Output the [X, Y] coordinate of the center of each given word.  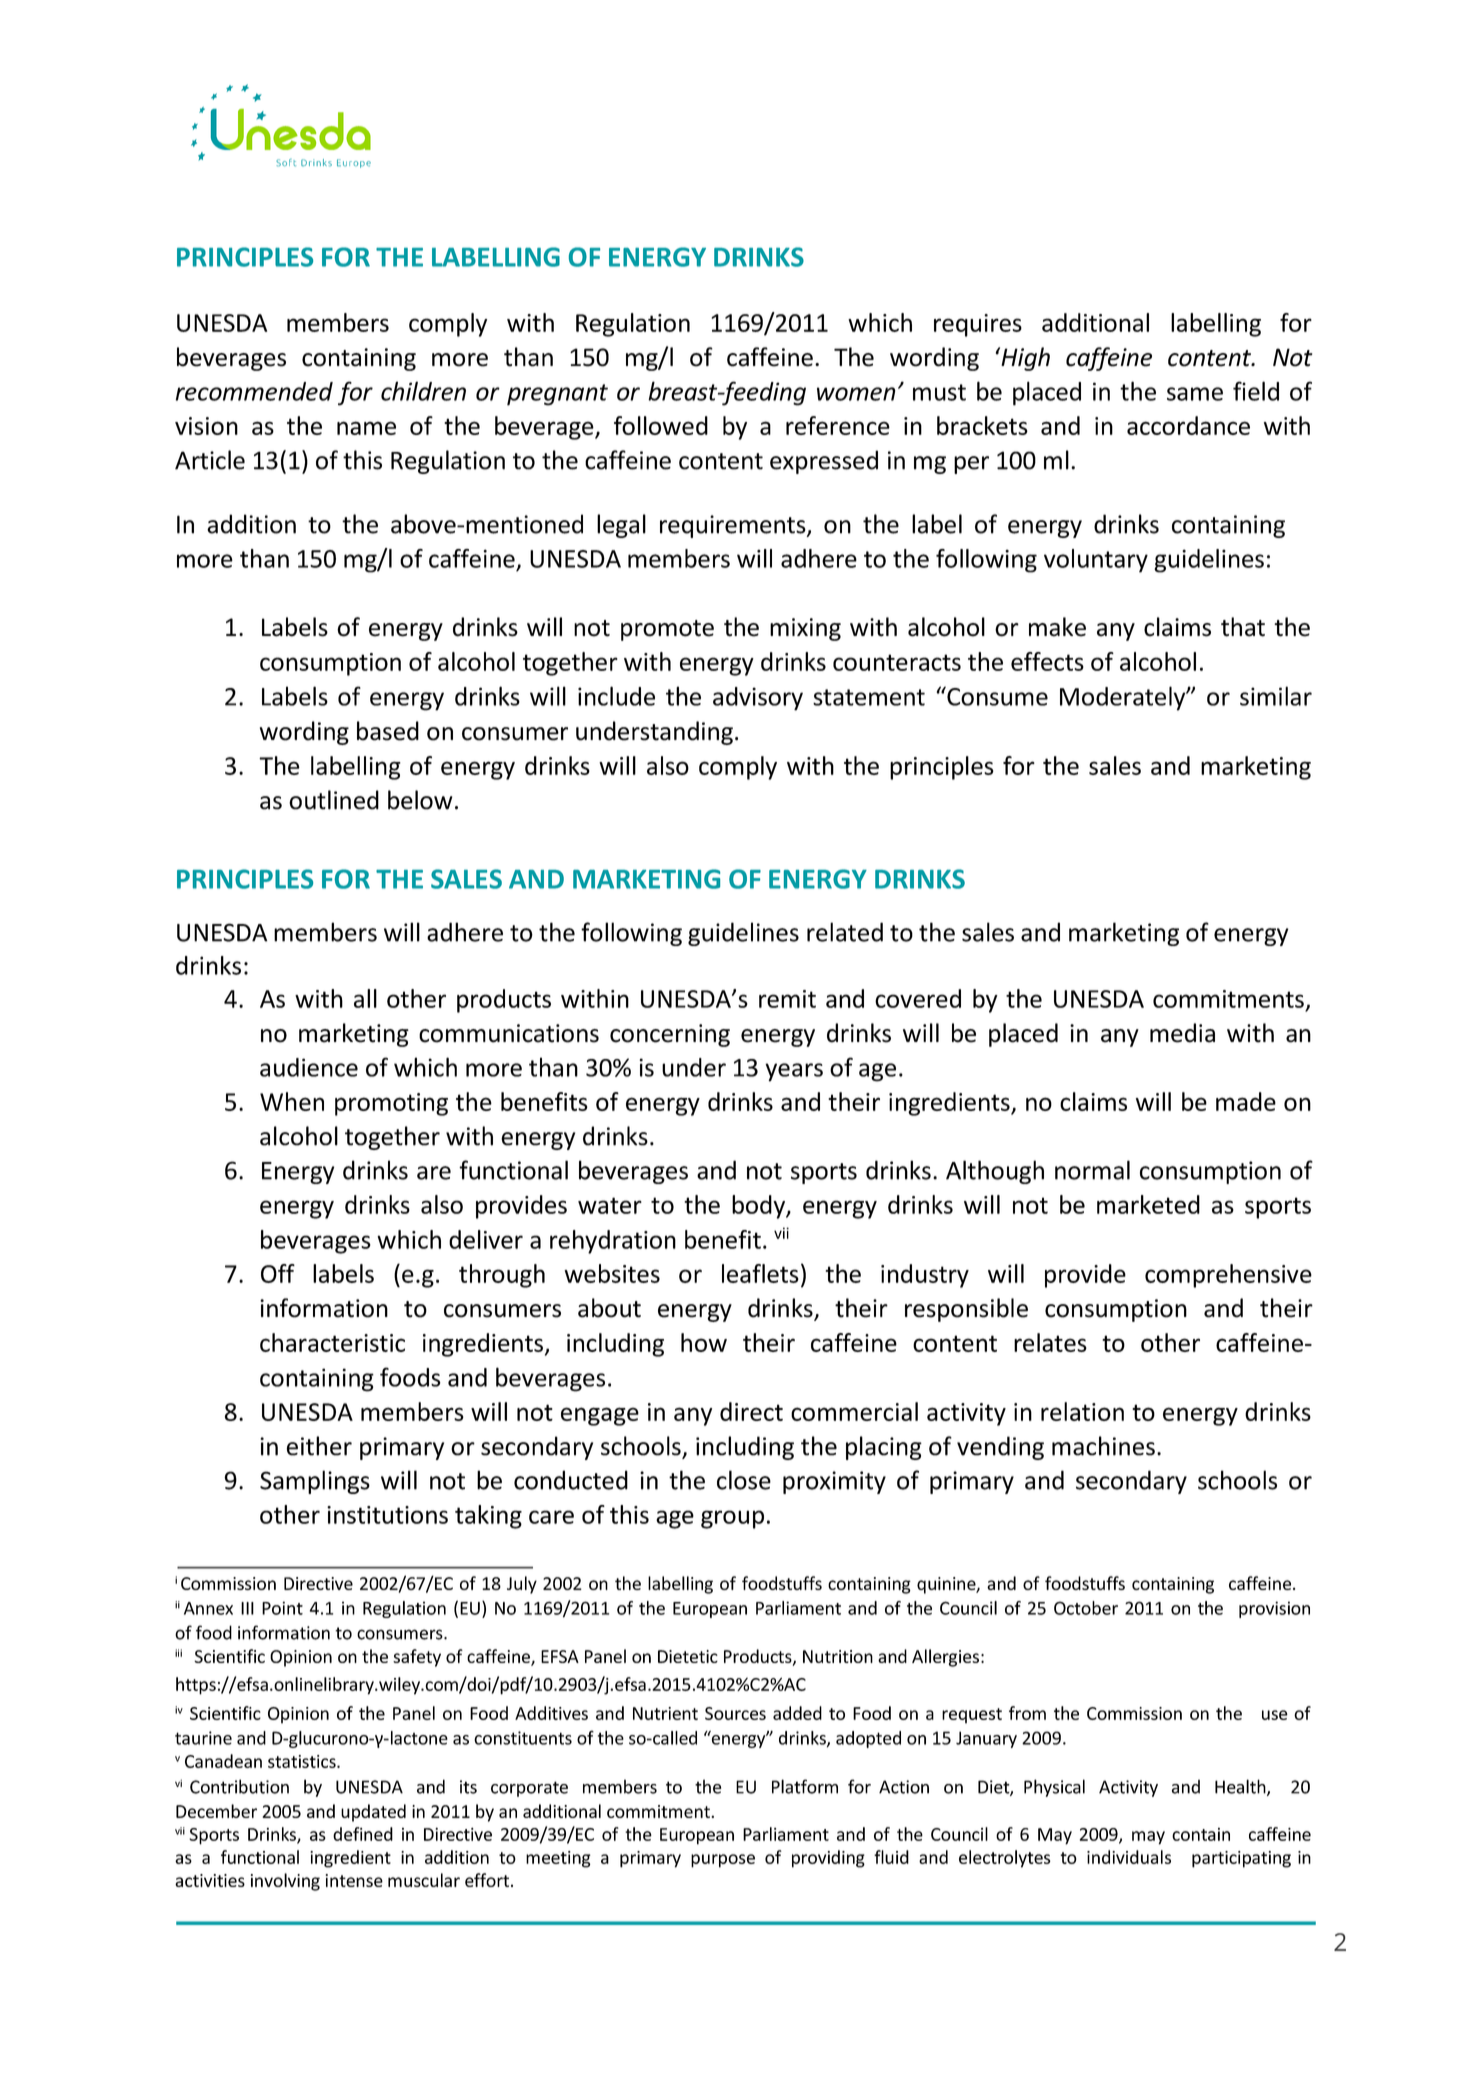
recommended [254, 391]
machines [1103, 1446]
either [319, 1446]
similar [1276, 696]
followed [661, 425]
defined [363, 1834]
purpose [723, 1861]
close [744, 1480]
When [292, 1101]
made [1246, 1101]
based [388, 731]
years [794, 1072]
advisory [758, 699]
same [1195, 394]
